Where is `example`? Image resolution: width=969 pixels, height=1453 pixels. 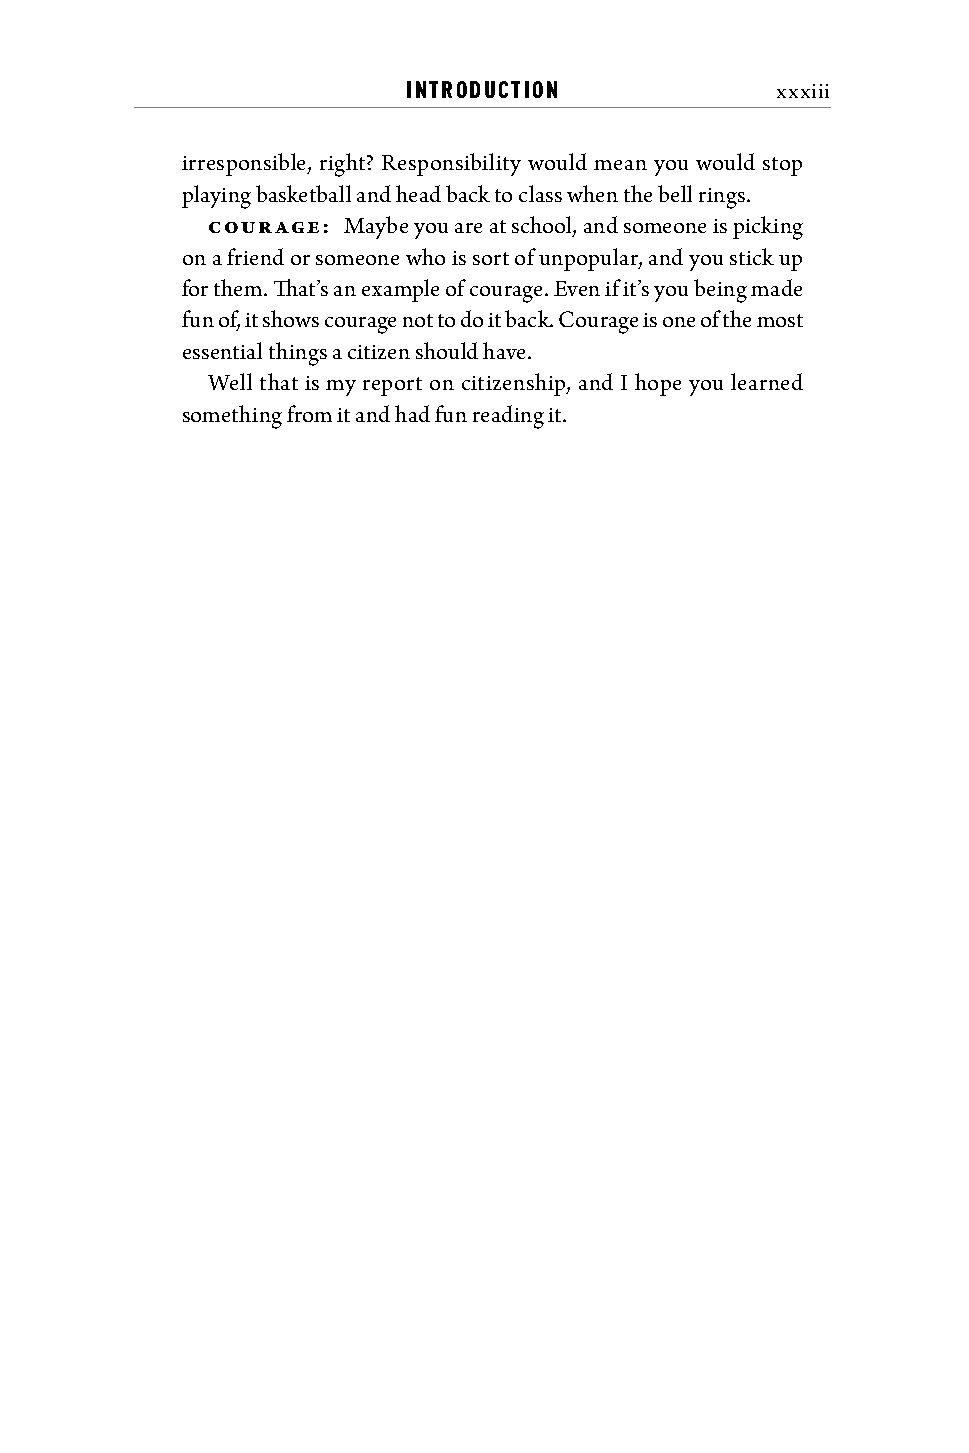
example is located at coordinates (400, 290).
